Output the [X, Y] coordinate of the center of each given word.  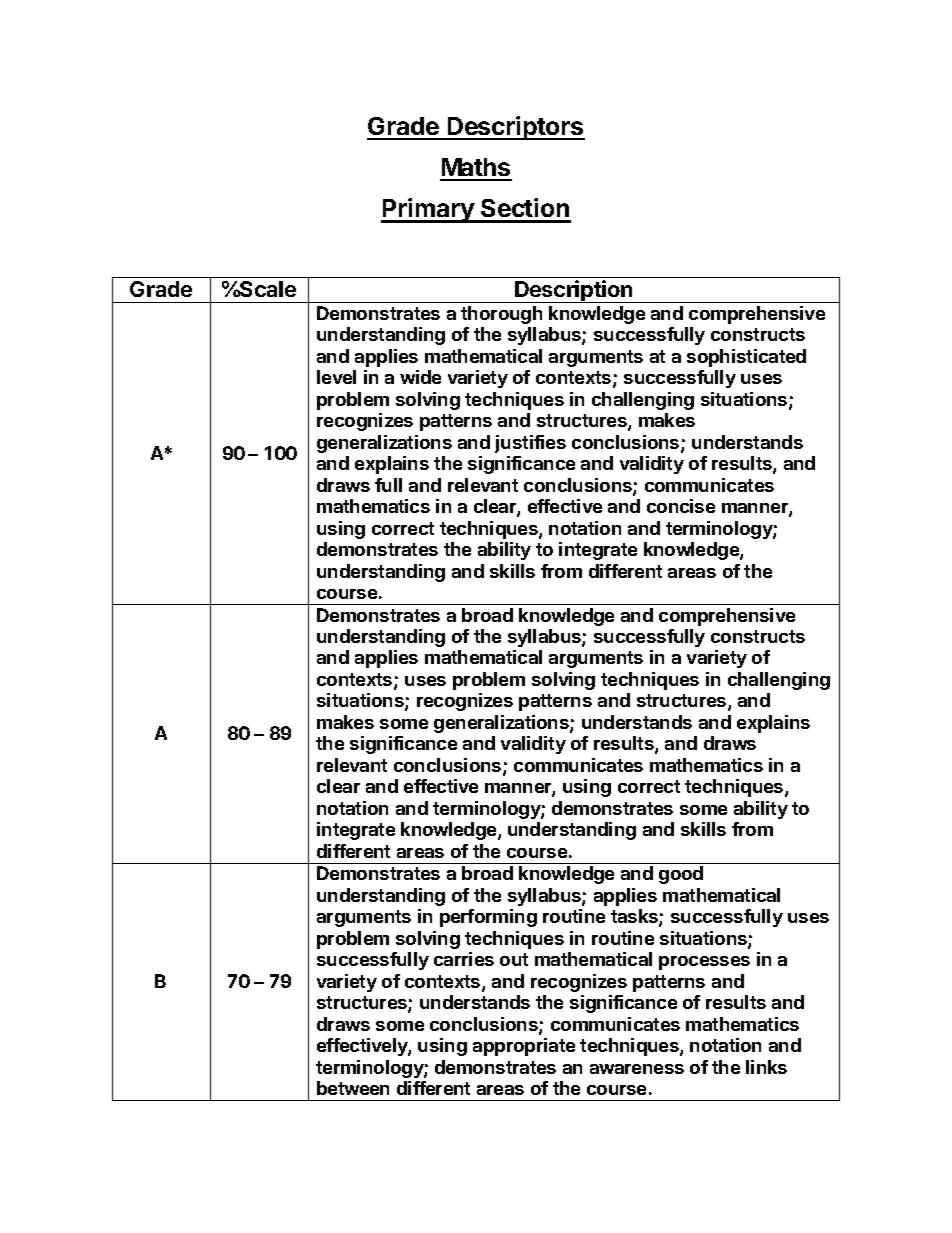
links [766, 1067]
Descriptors [515, 128]
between [353, 1088]
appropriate [524, 1047]
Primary [428, 210]
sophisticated [746, 358]
